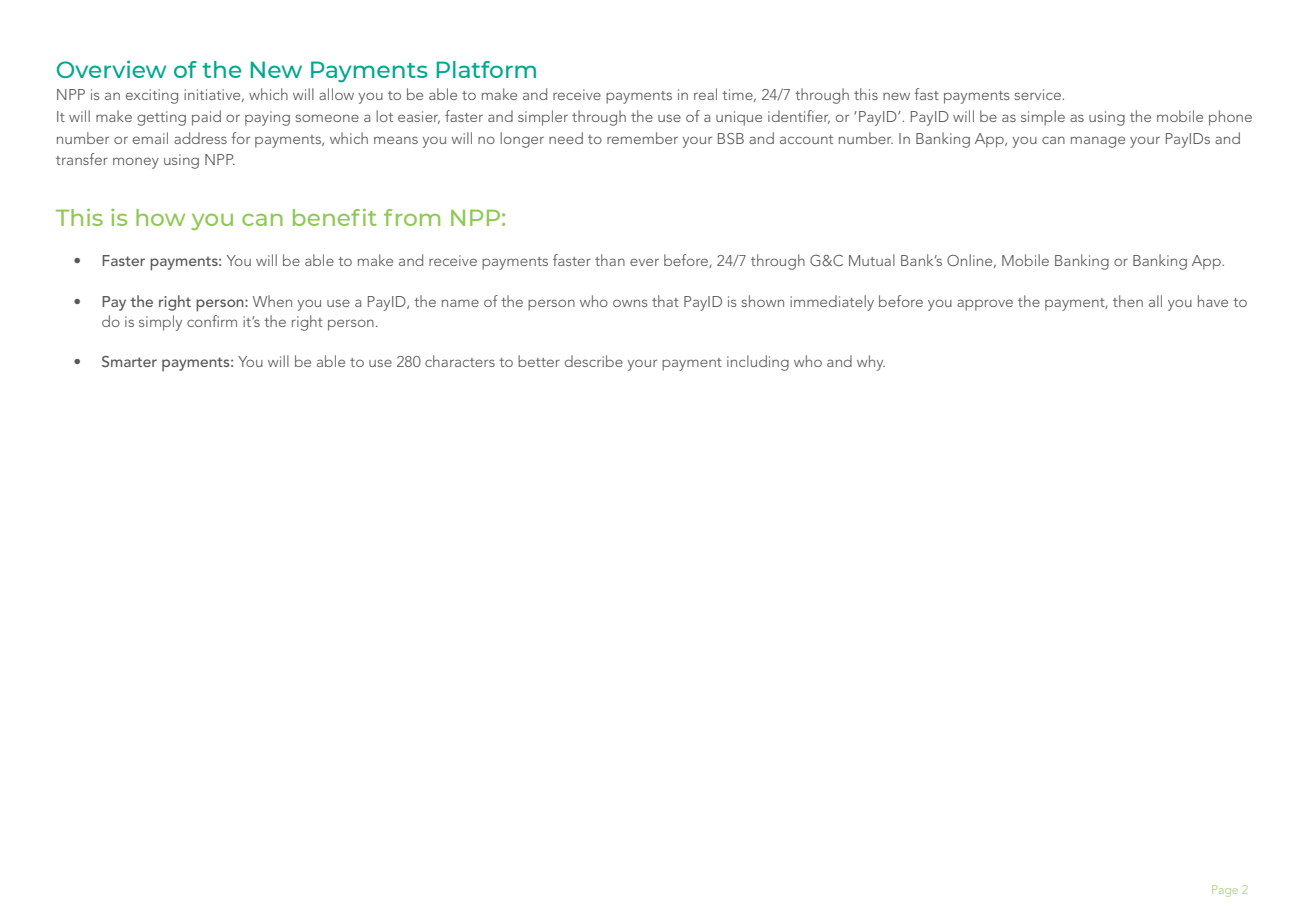 Image resolution: width=1308 pixels, height=924 pixels. What do you see at coordinates (665, 301) in the screenshot?
I see `that` at bounding box center [665, 301].
